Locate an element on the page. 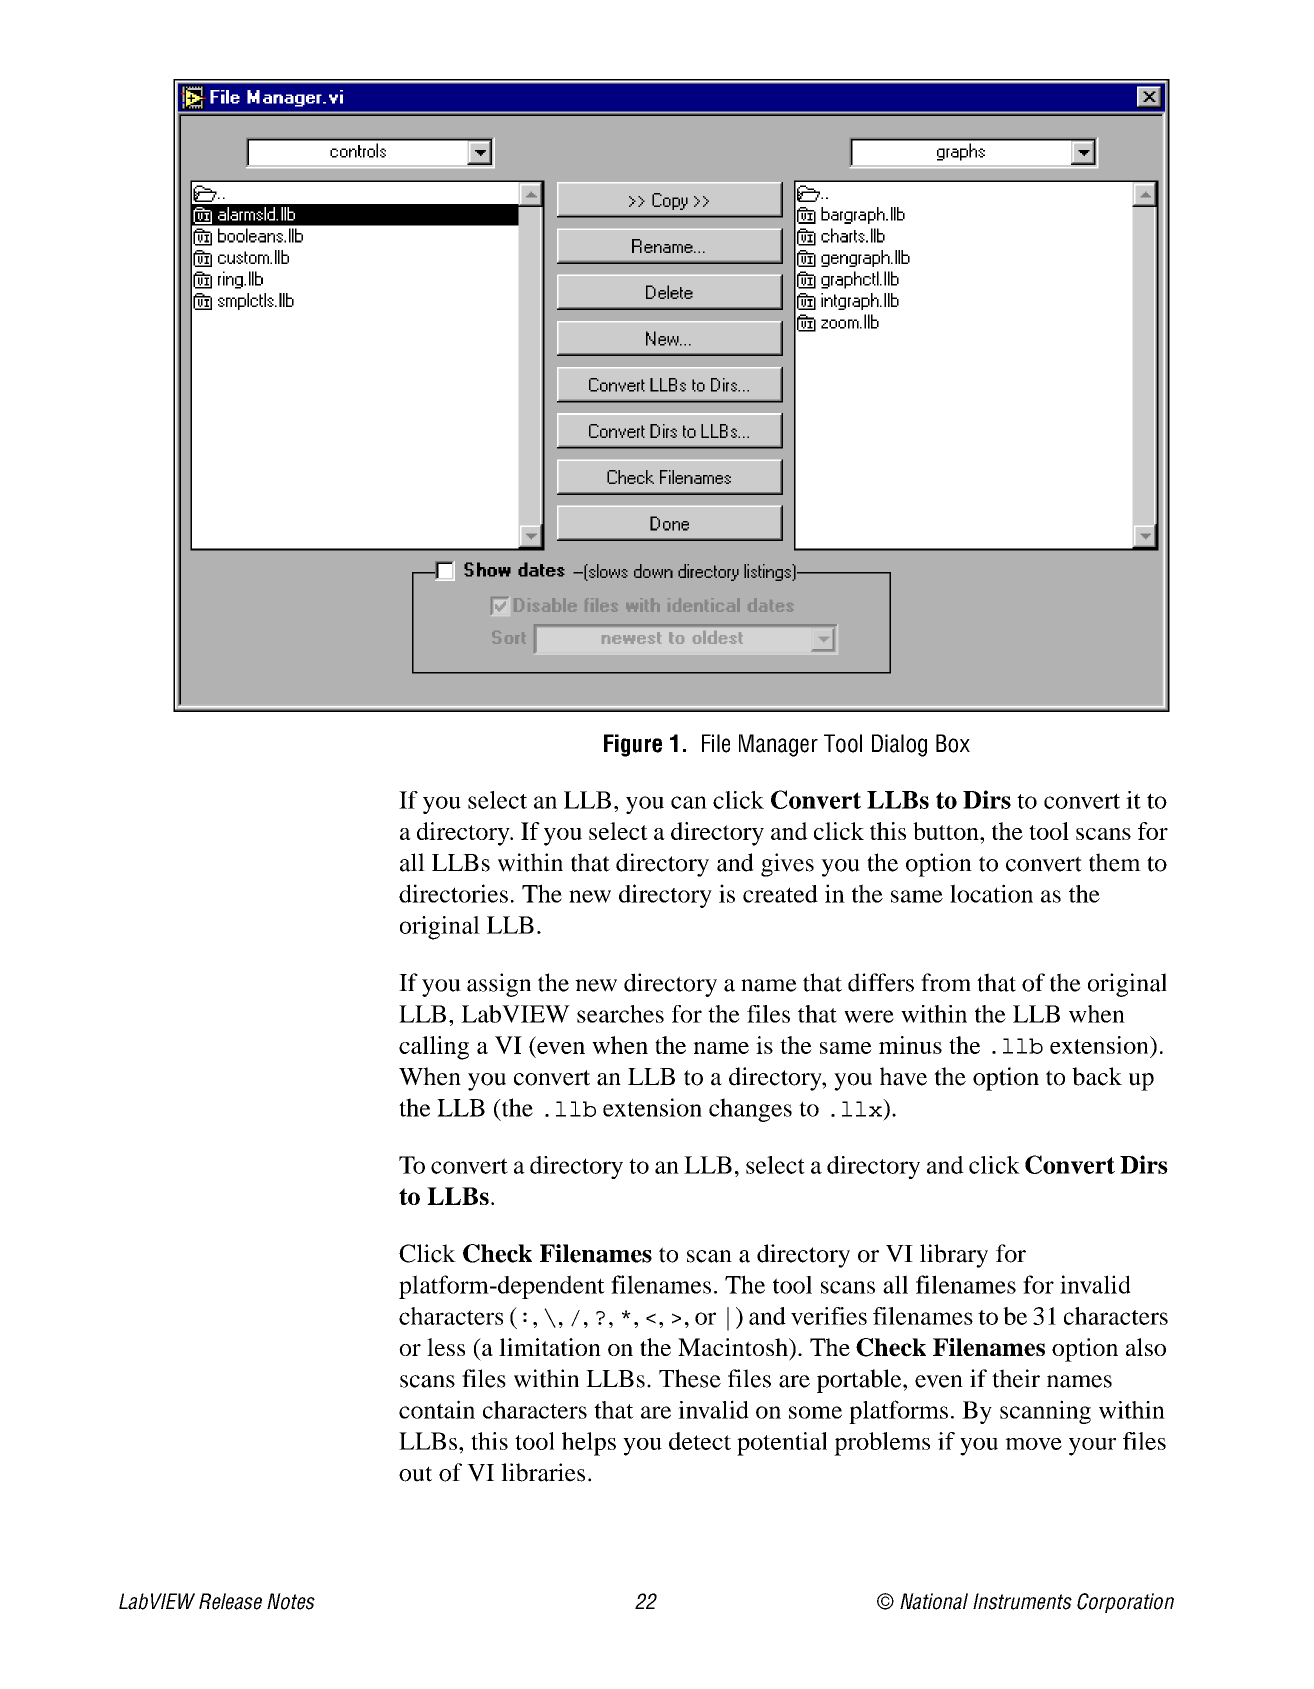  potential is located at coordinates (782, 1444).
